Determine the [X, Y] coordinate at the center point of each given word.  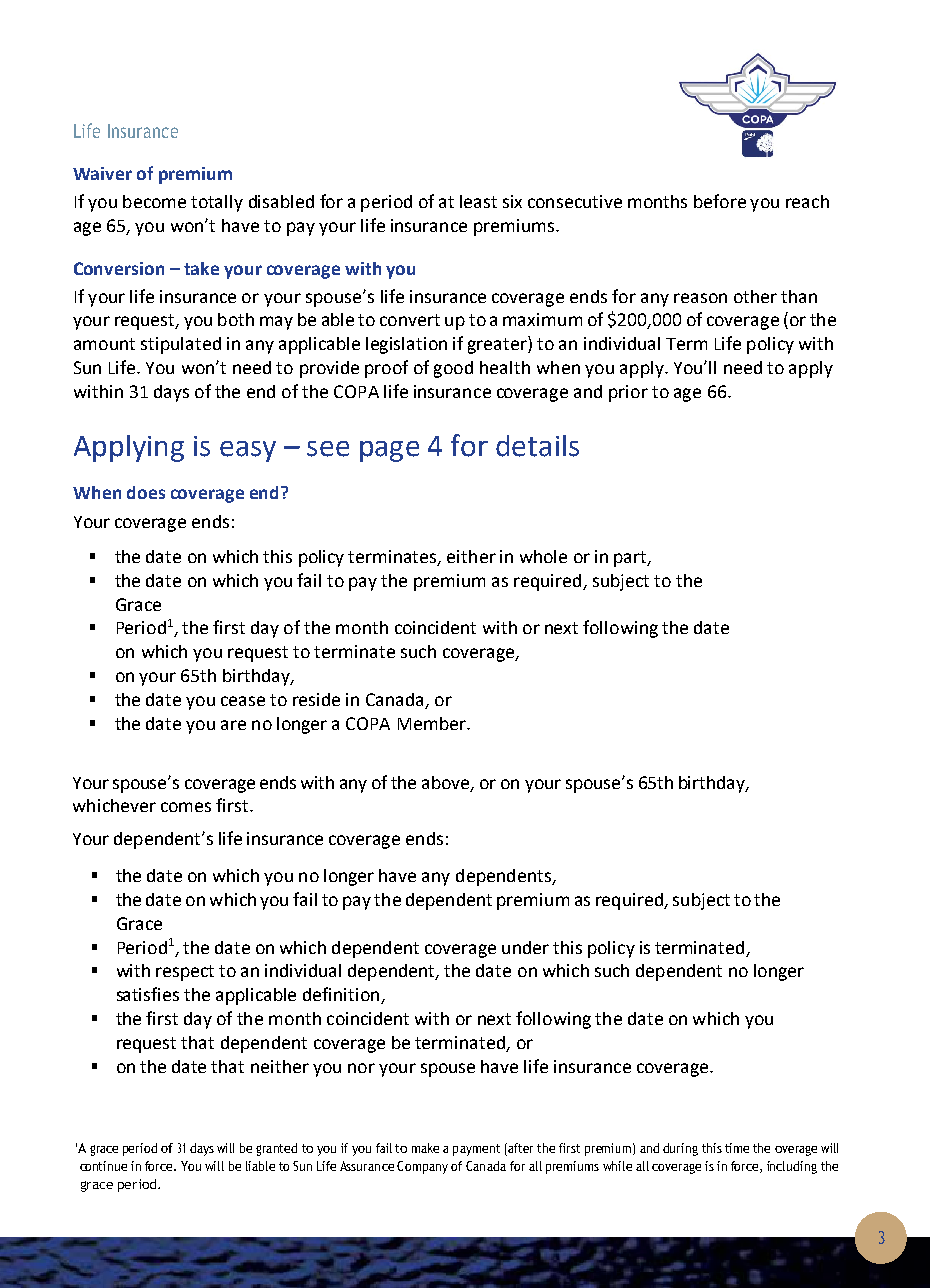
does [146, 492]
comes [186, 807]
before [720, 201]
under [525, 947]
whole [543, 556]
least [478, 201]
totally [217, 203]
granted [276, 1149]
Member [433, 723]
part [631, 559]
